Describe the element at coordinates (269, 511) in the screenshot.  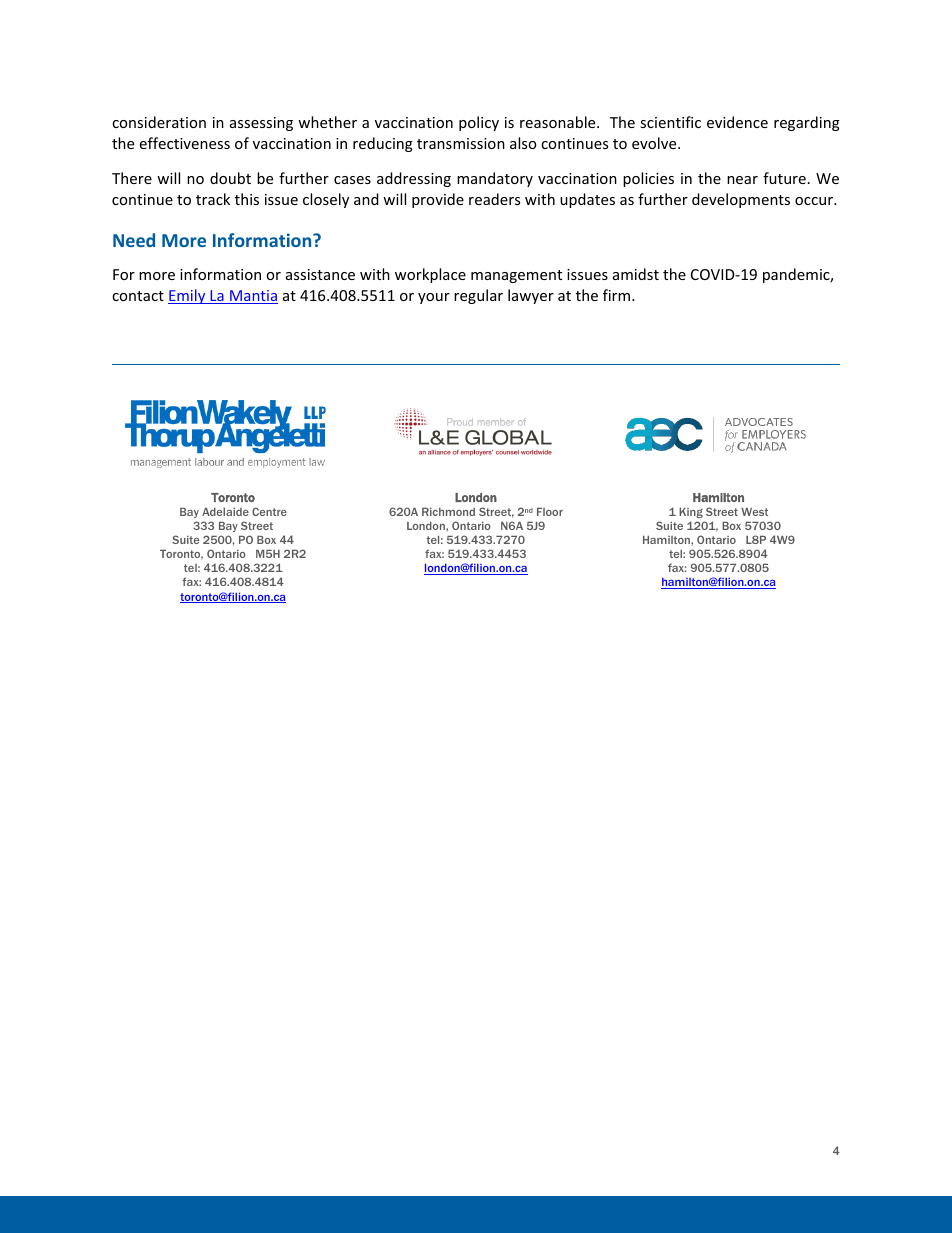
I see `Centre` at that location.
